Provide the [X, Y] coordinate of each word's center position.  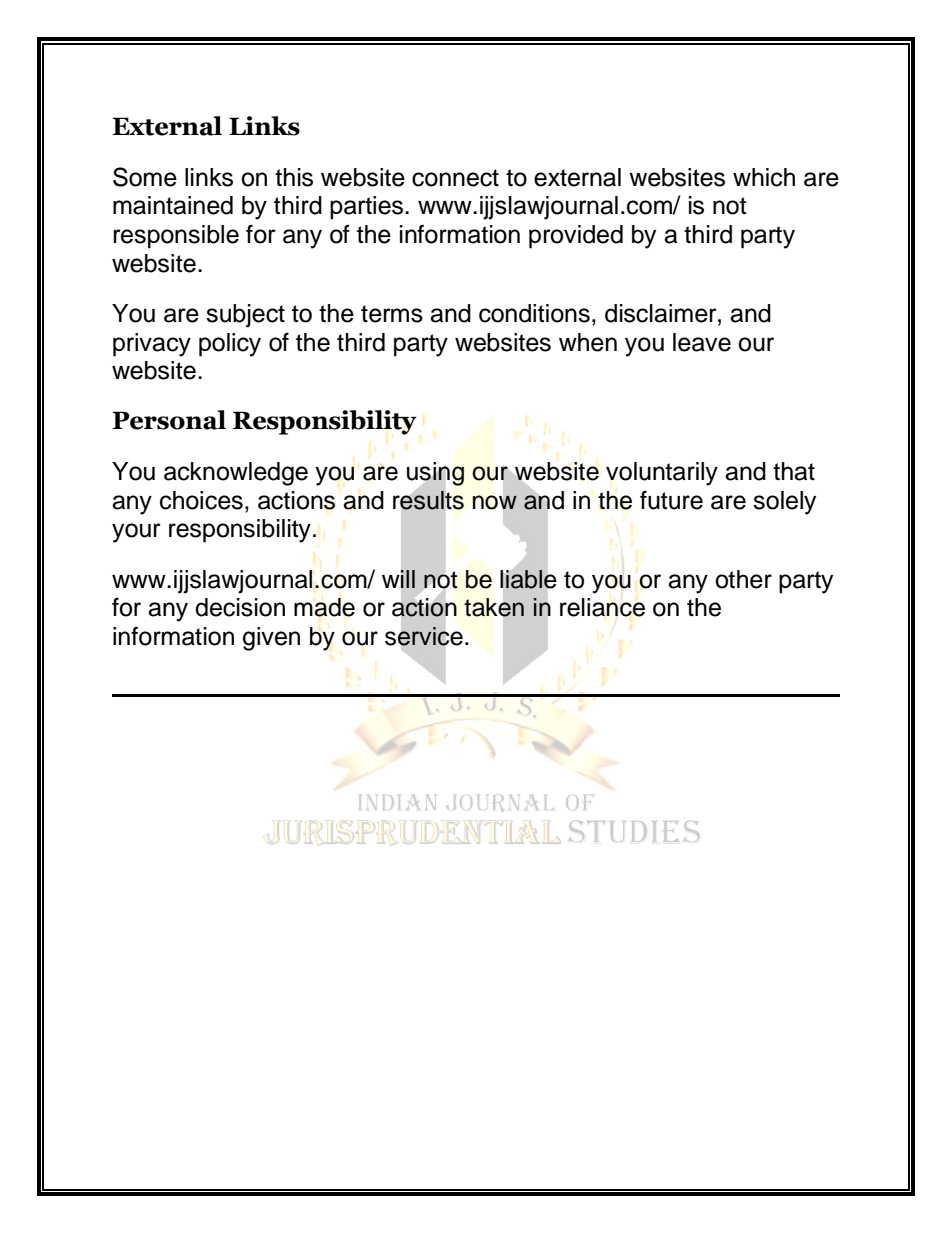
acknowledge [236, 474]
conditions [534, 313]
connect [455, 178]
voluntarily [662, 474]
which [764, 177]
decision [240, 607]
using [435, 475]
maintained [173, 205]
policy [230, 345]
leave [702, 342]
